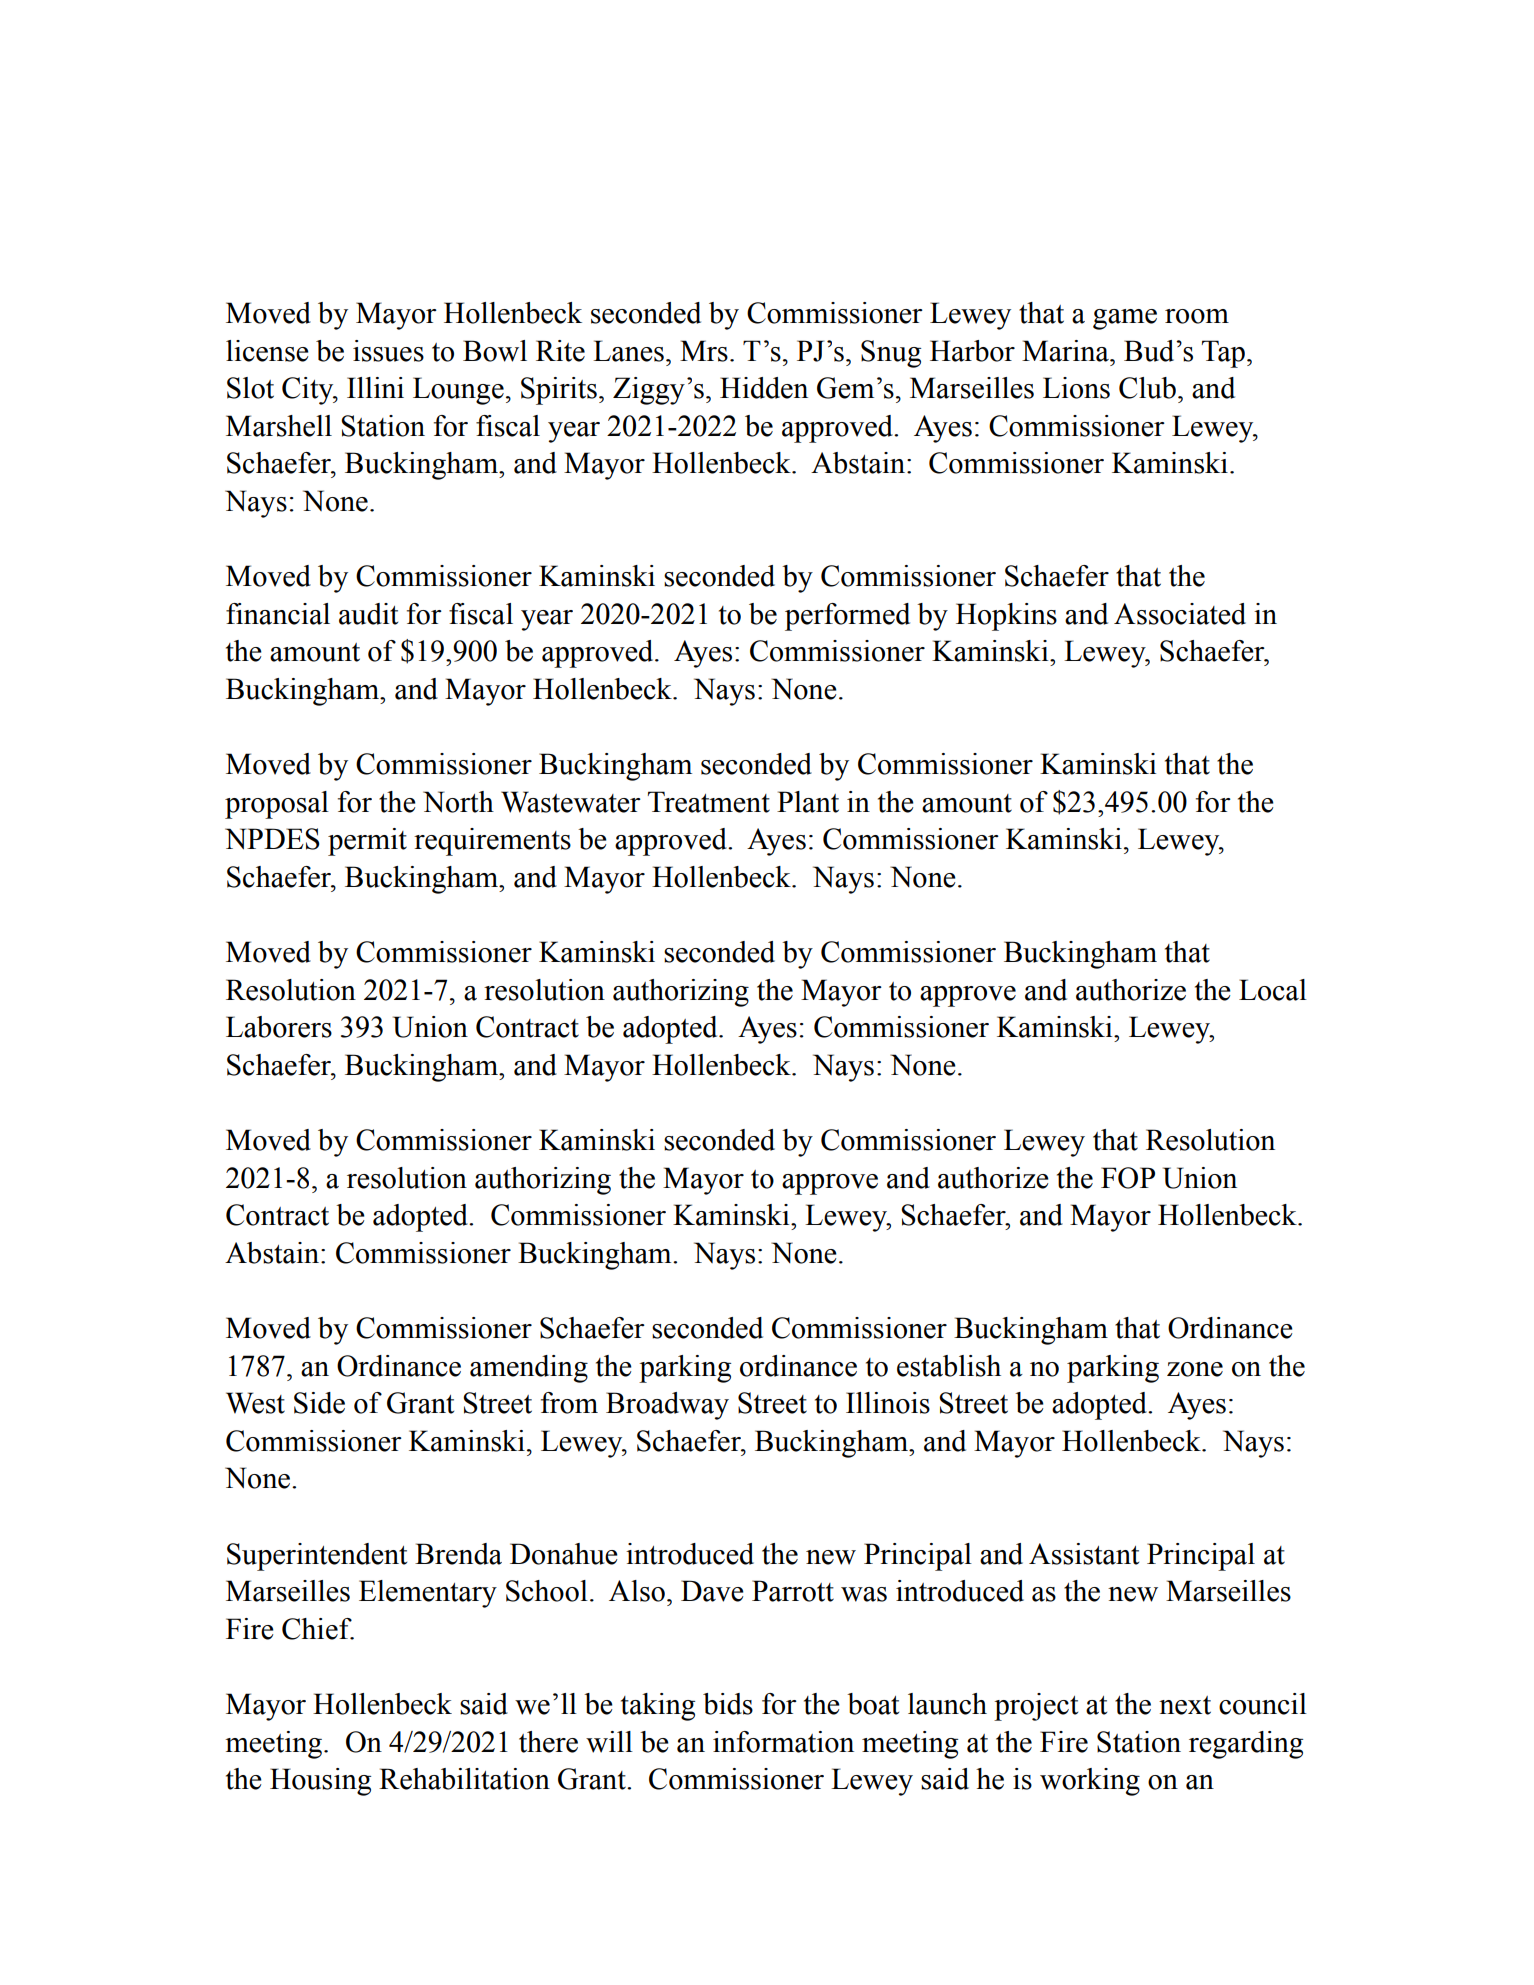 This image has height=1985, width=1534. Describe the element at coordinates (1195, 1369) in the image. I see `zone` at that location.
